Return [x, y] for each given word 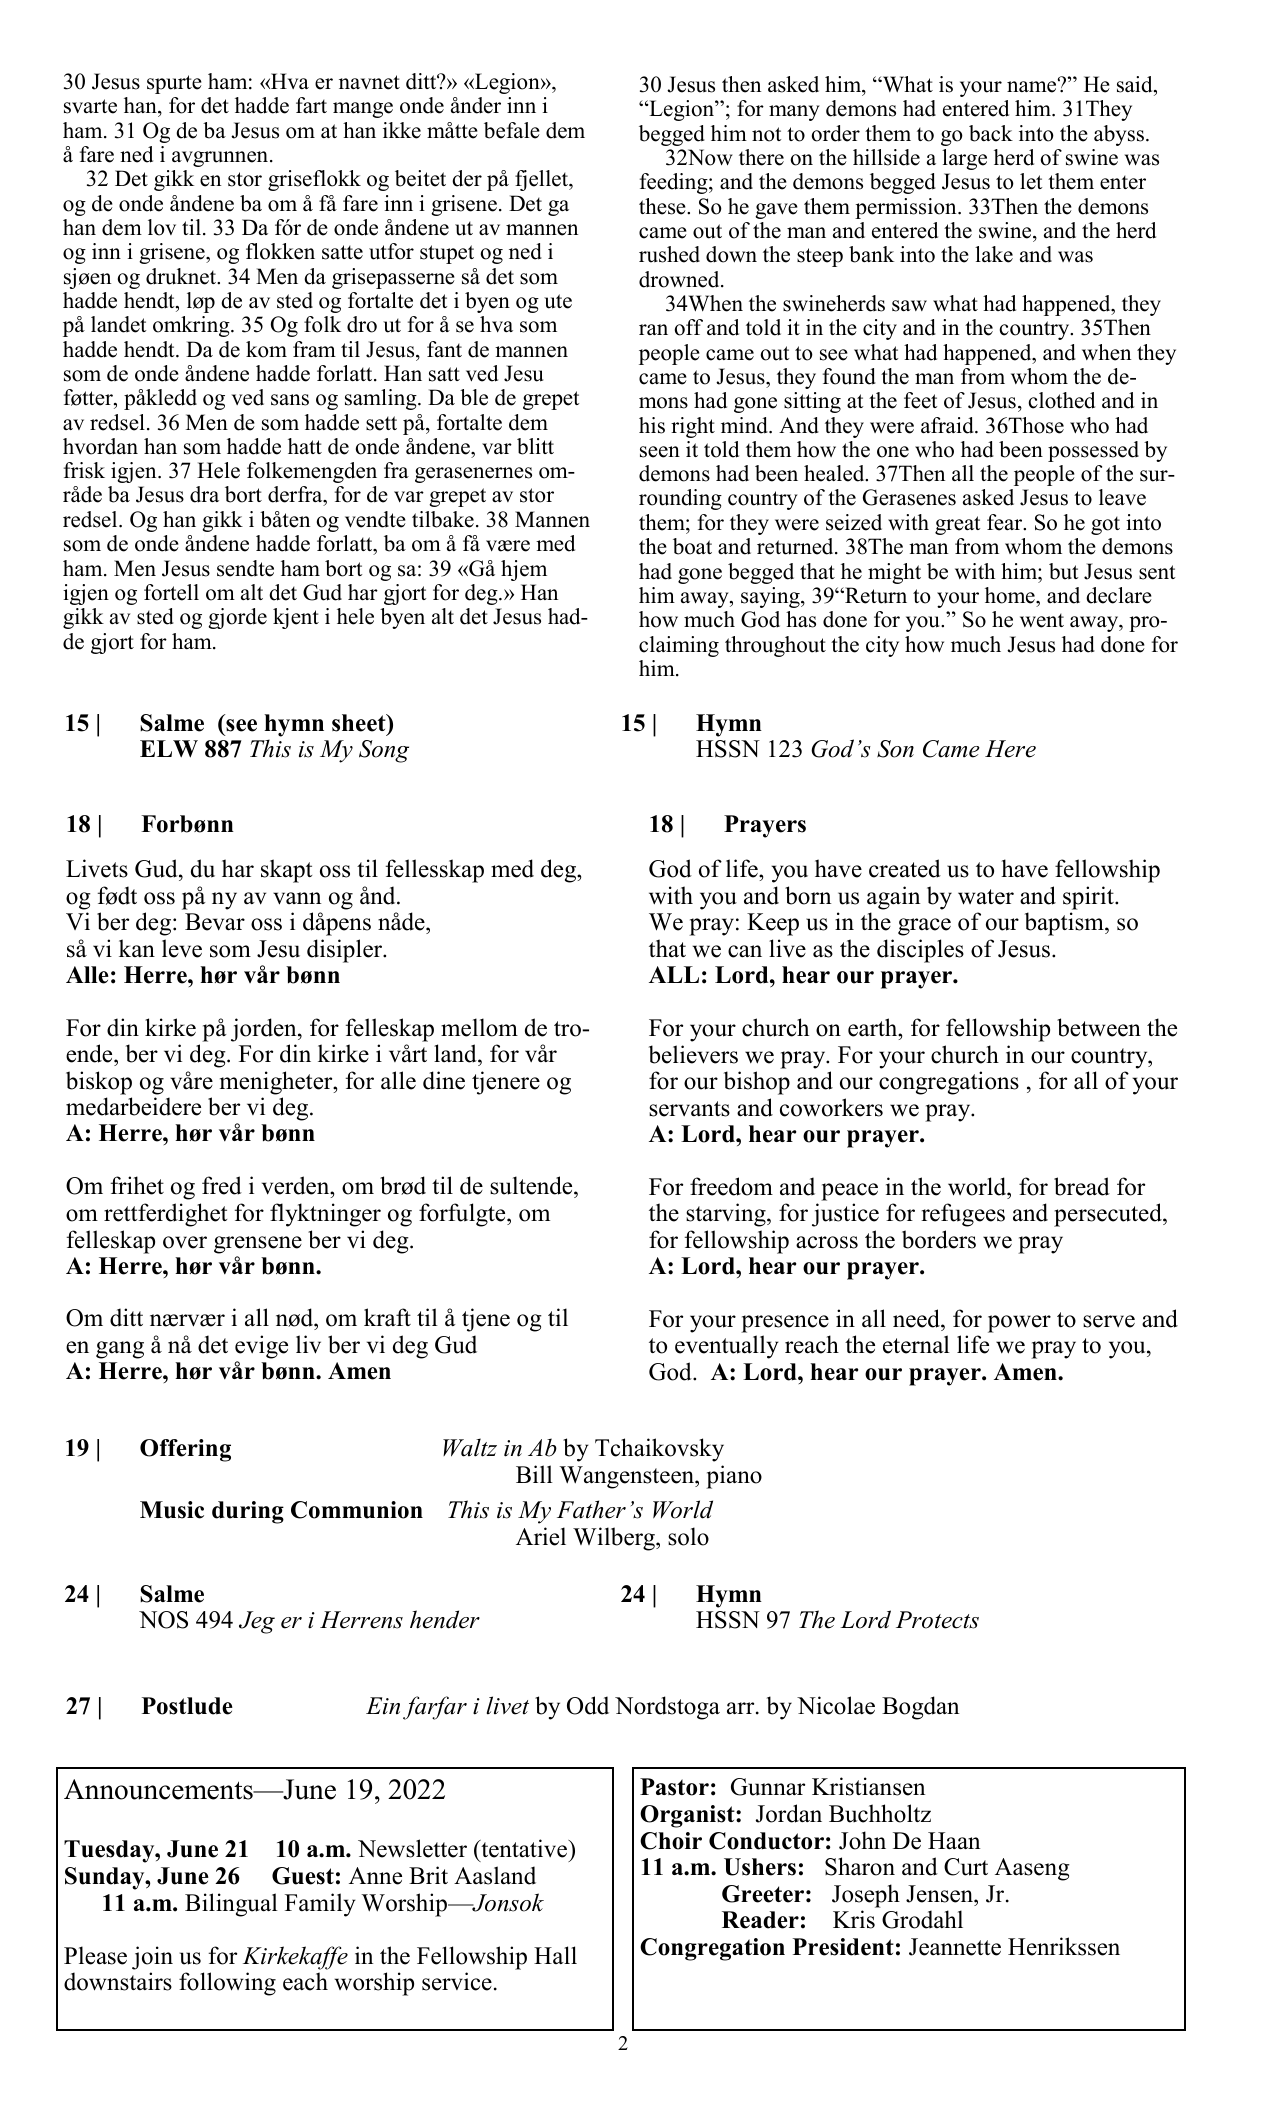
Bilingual [231, 1905]
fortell [171, 592]
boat [692, 546]
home [1011, 595]
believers [693, 1054]
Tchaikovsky [659, 1450]
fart [311, 105]
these [663, 206]
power [1019, 1324]
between [1099, 1027]
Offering [185, 1450]
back [991, 133]
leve [182, 948]
